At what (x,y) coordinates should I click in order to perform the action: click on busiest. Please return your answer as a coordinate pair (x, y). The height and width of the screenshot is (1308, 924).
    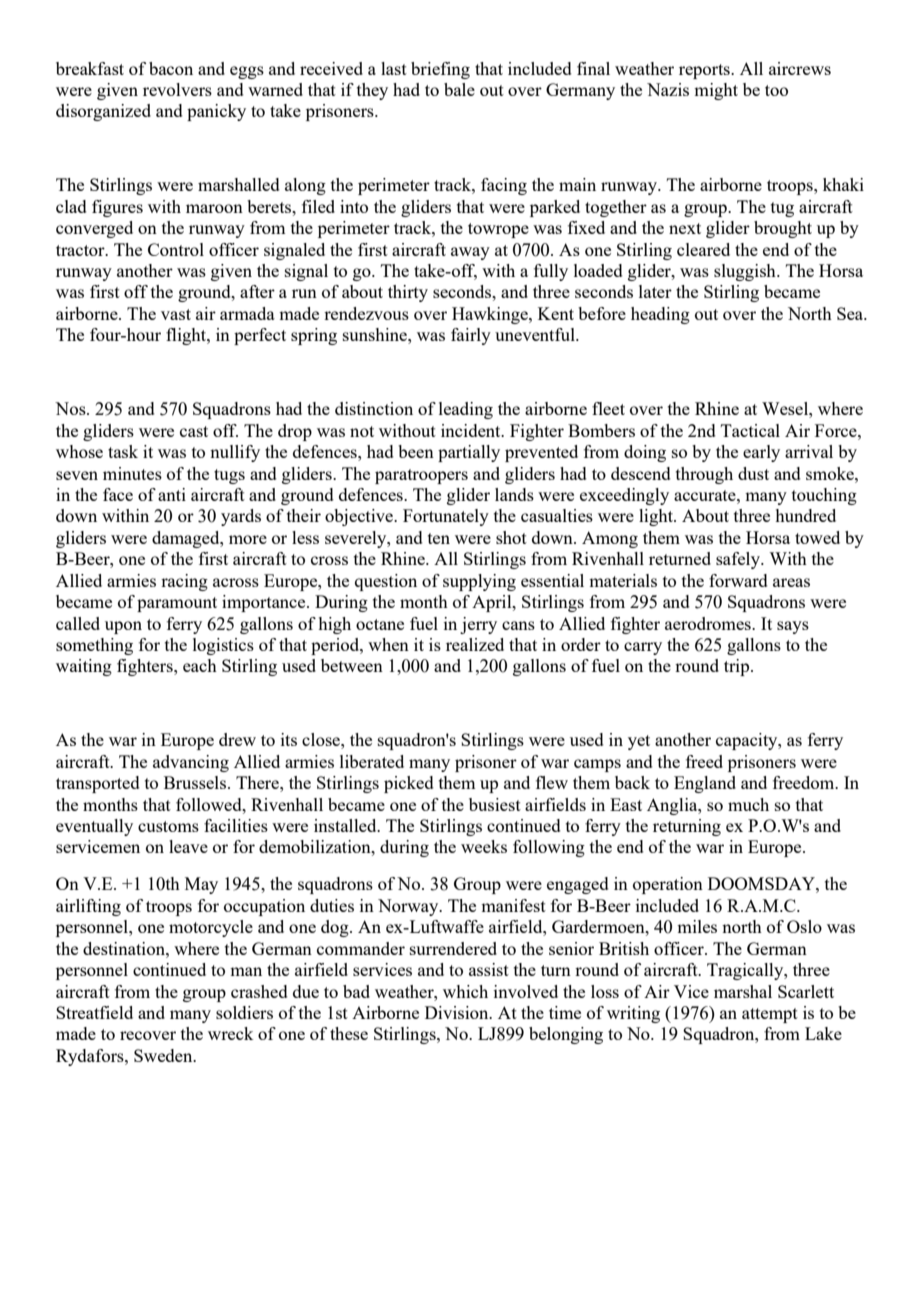
    Looking at the image, I should click on (495, 804).
